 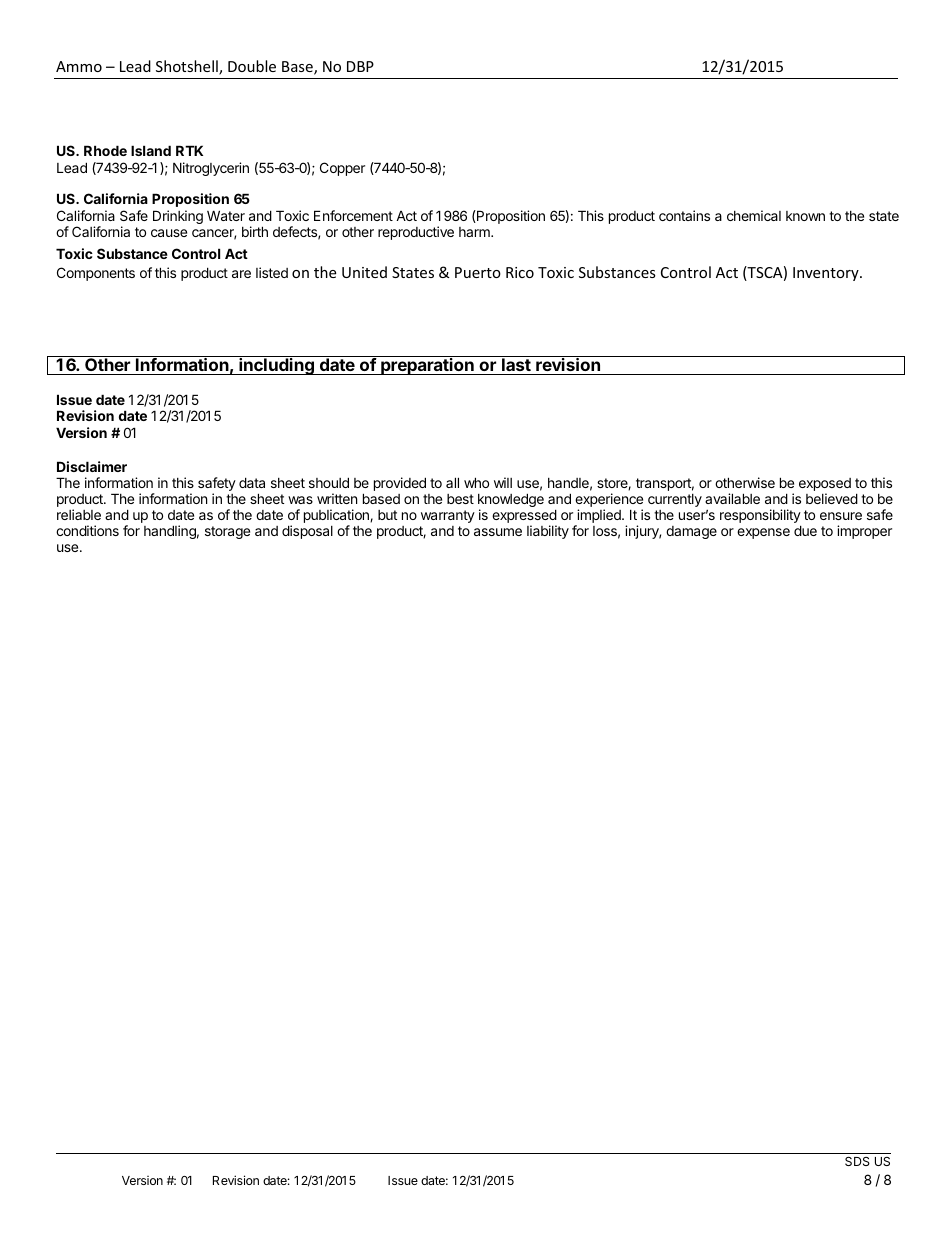 I want to click on Disclaimer, so click(x=92, y=466).
